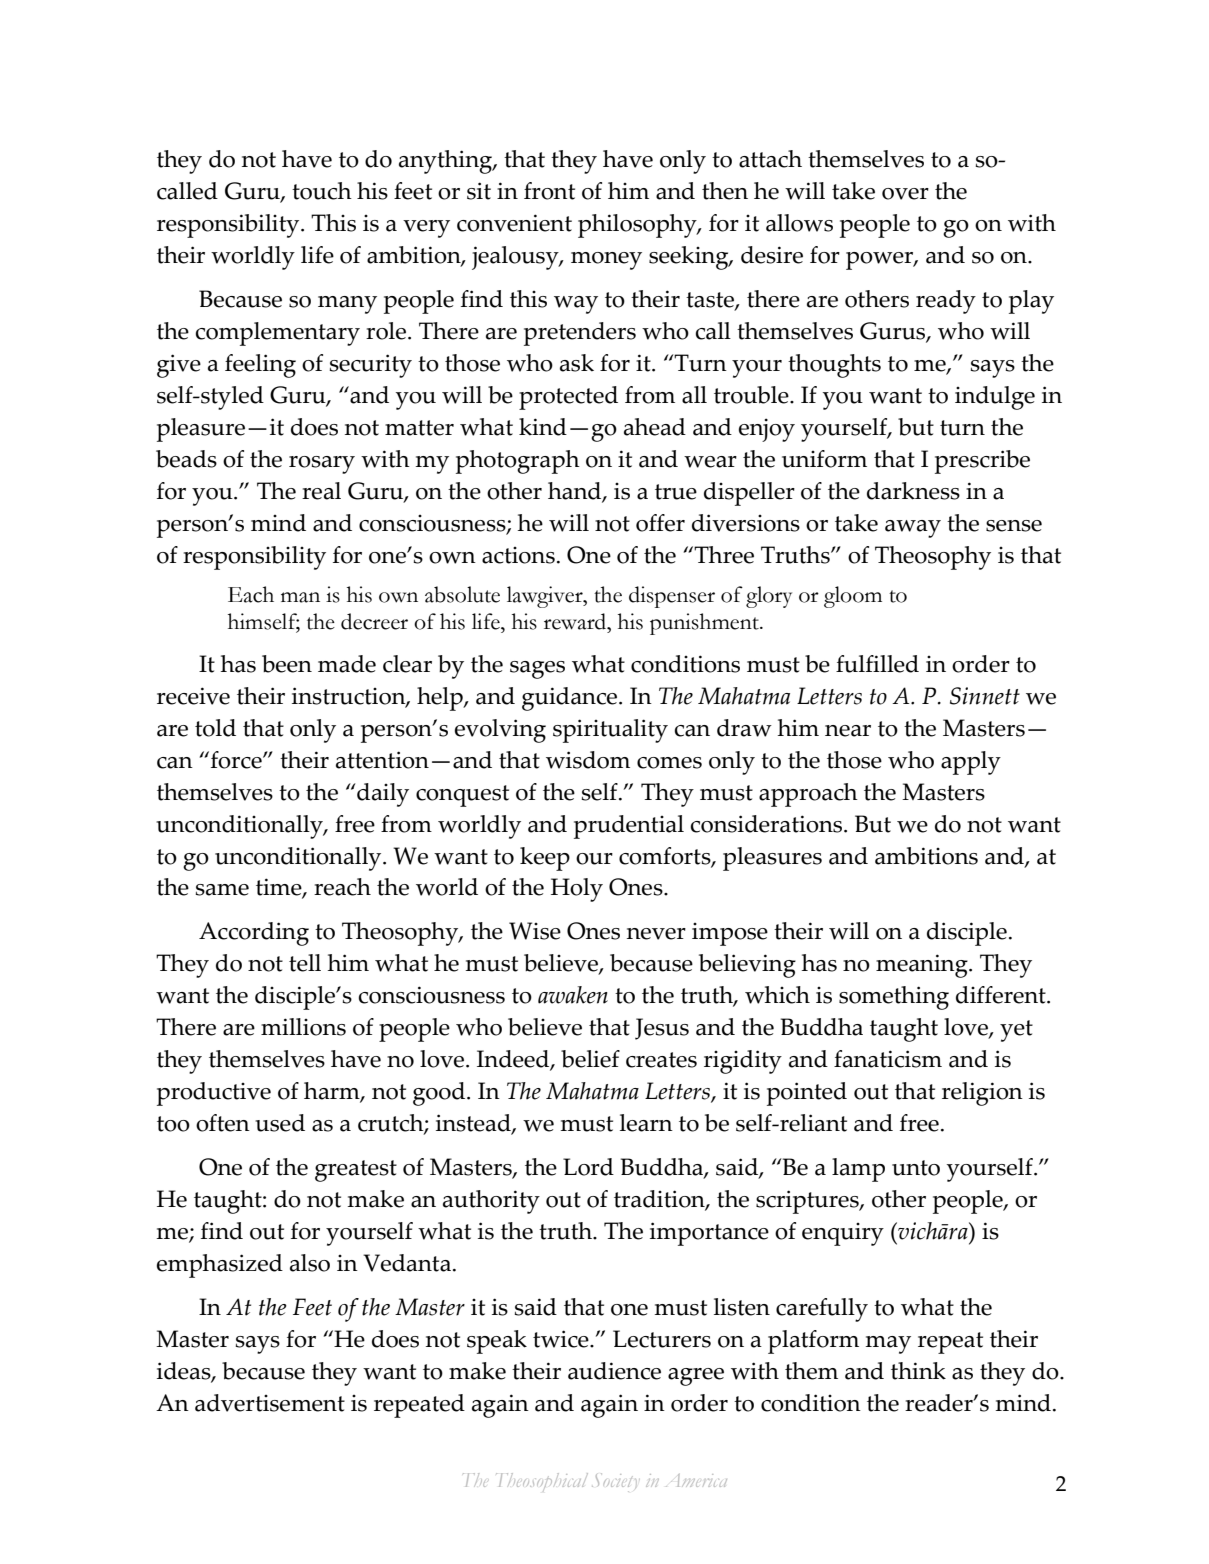 This page has width=1209, height=1564. Describe the element at coordinates (853, 597) in the page. I see `gloom` at that location.
